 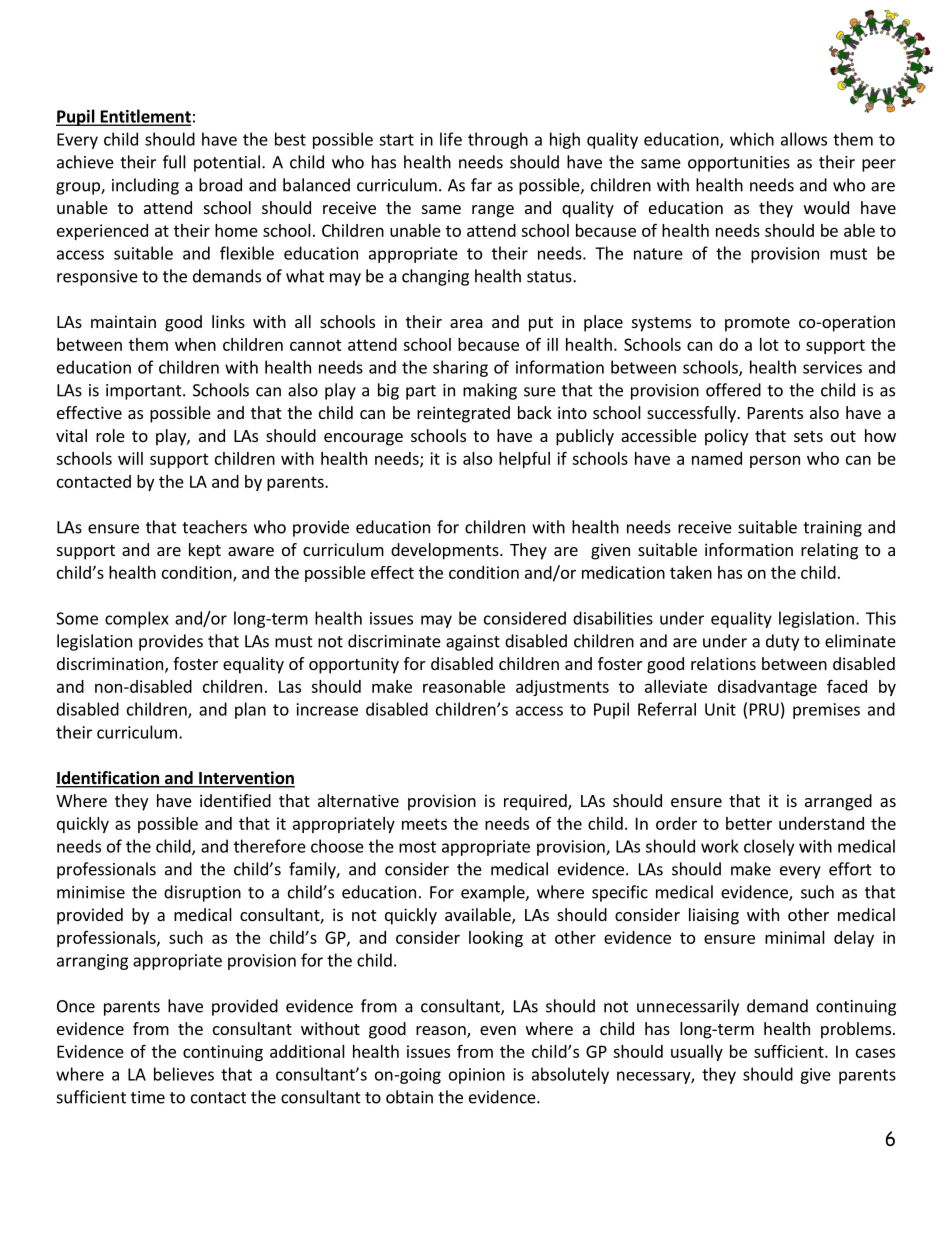 I want to click on Entitlement, so click(x=144, y=117).
